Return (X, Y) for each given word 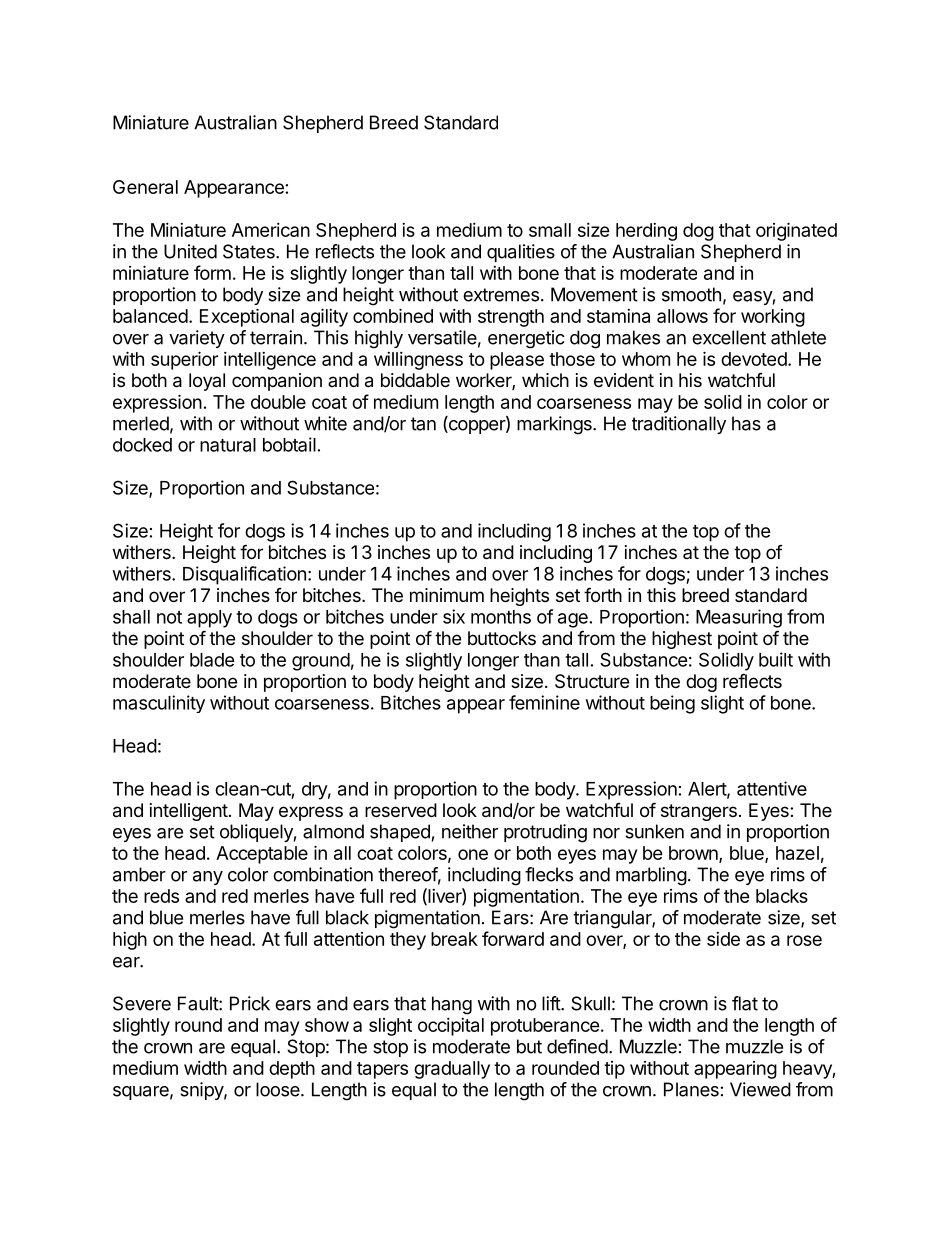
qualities (521, 253)
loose (279, 1089)
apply (209, 619)
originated (796, 231)
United (190, 251)
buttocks (502, 638)
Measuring (739, 618)
